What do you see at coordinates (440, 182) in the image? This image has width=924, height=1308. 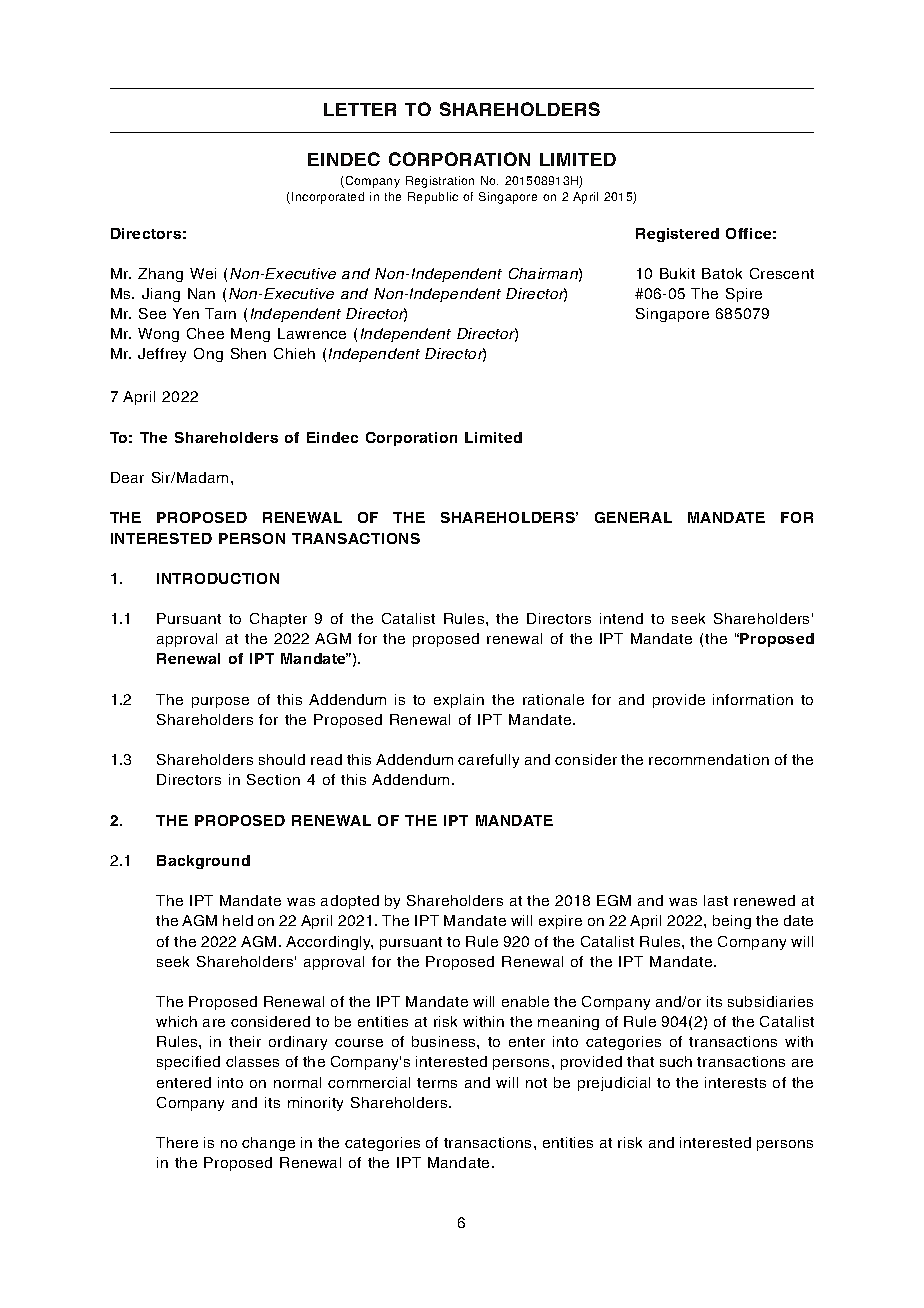 I see `Registration` at bounding box center [440, 182].
